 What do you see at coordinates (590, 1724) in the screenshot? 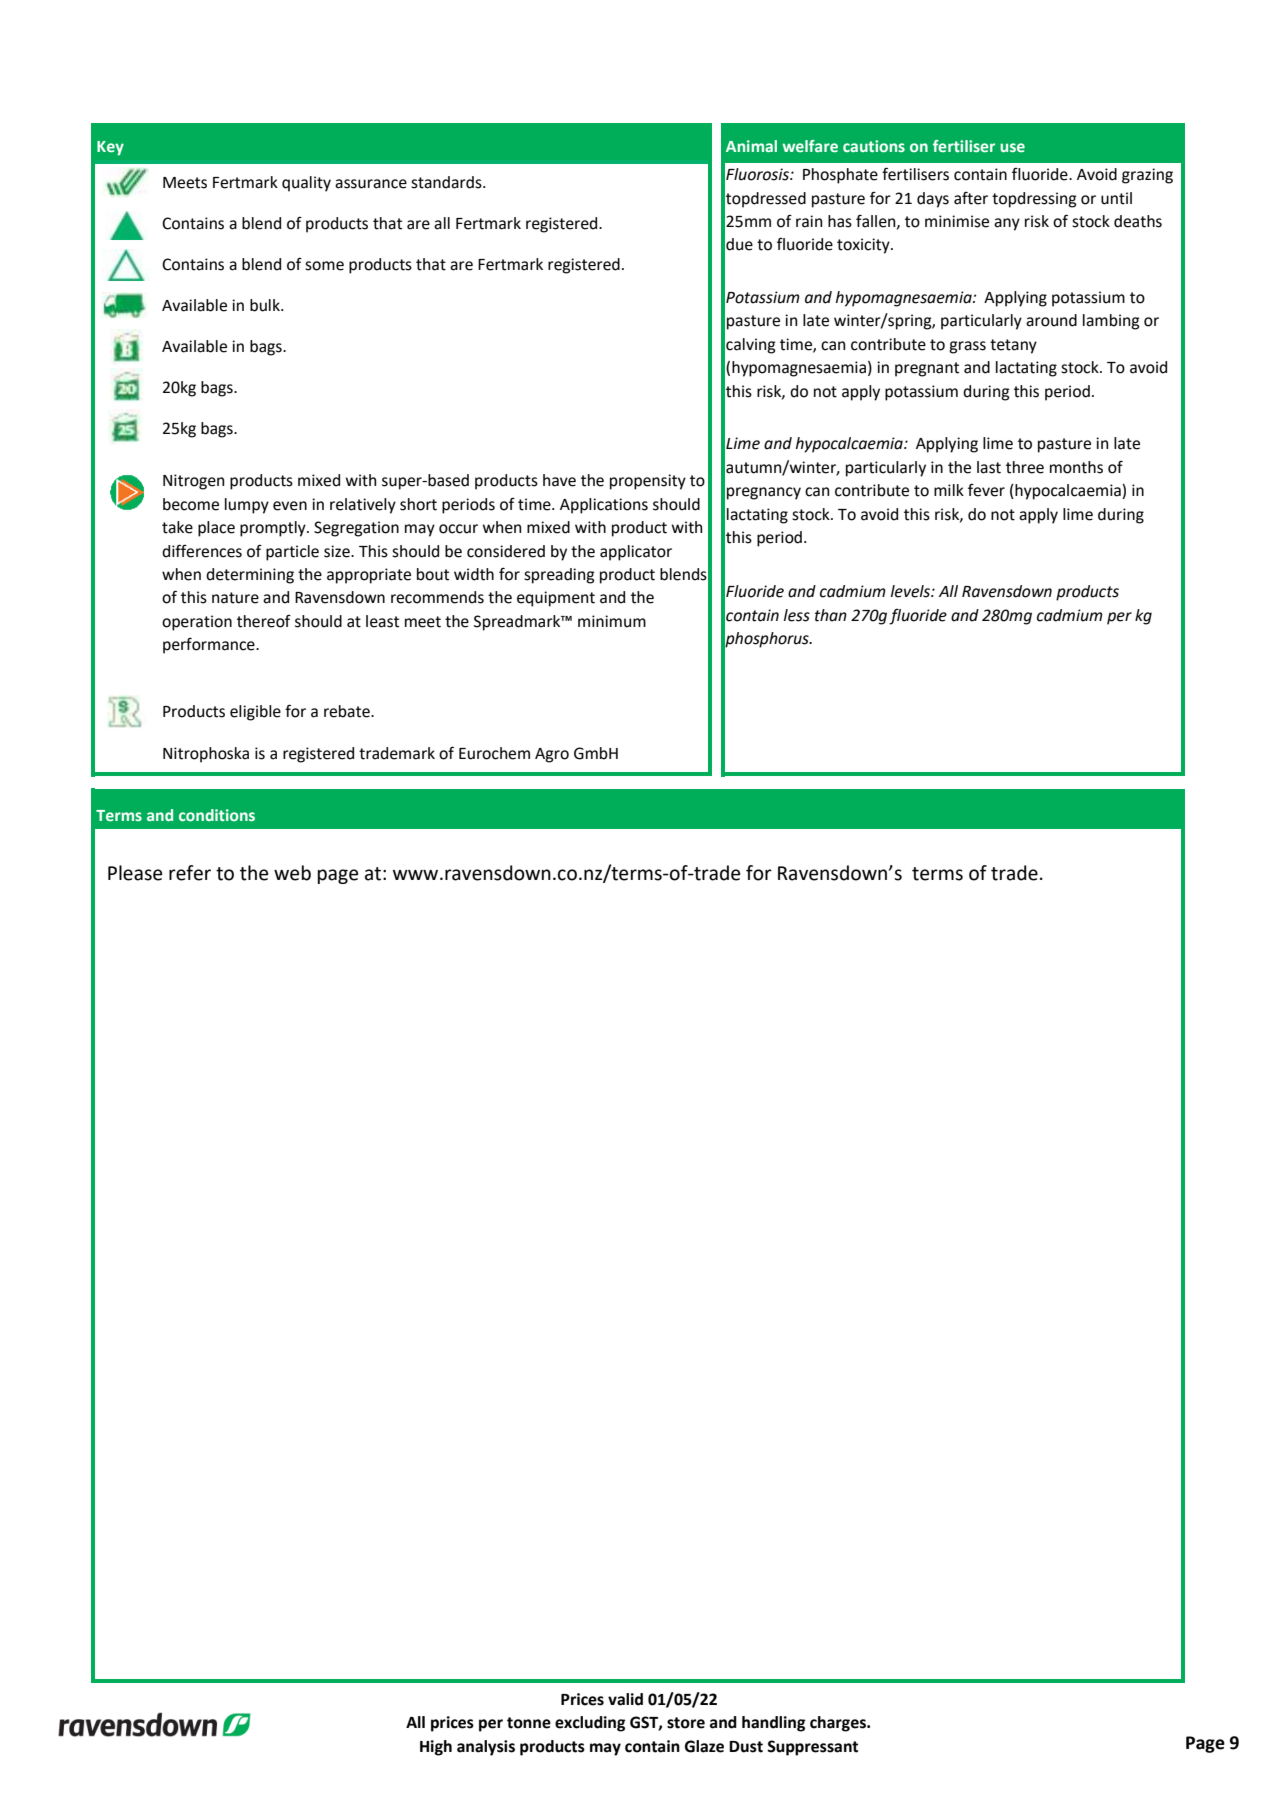
I see `excluding` at bounding box center [590, 1724].
